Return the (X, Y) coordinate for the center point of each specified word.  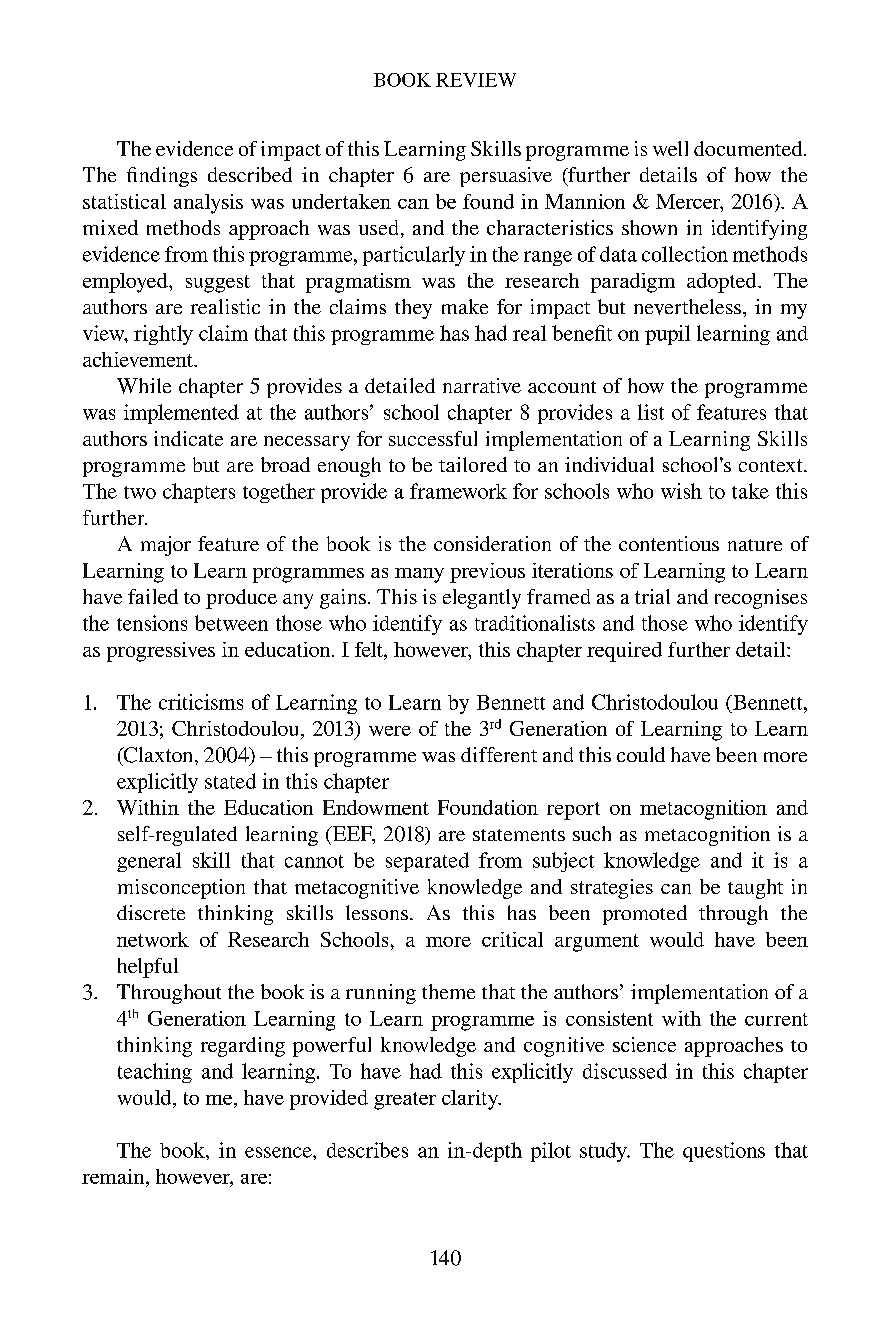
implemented (181, 414)
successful (433, 438)
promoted (645, 915)
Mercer (689, 201)
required (624, 652)
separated (427, 862)
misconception (181, 889)
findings (162, 177)
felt (370, 649)
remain (114, 1176)
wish (681, 491)
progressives (161, 652)
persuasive (506, 177)
